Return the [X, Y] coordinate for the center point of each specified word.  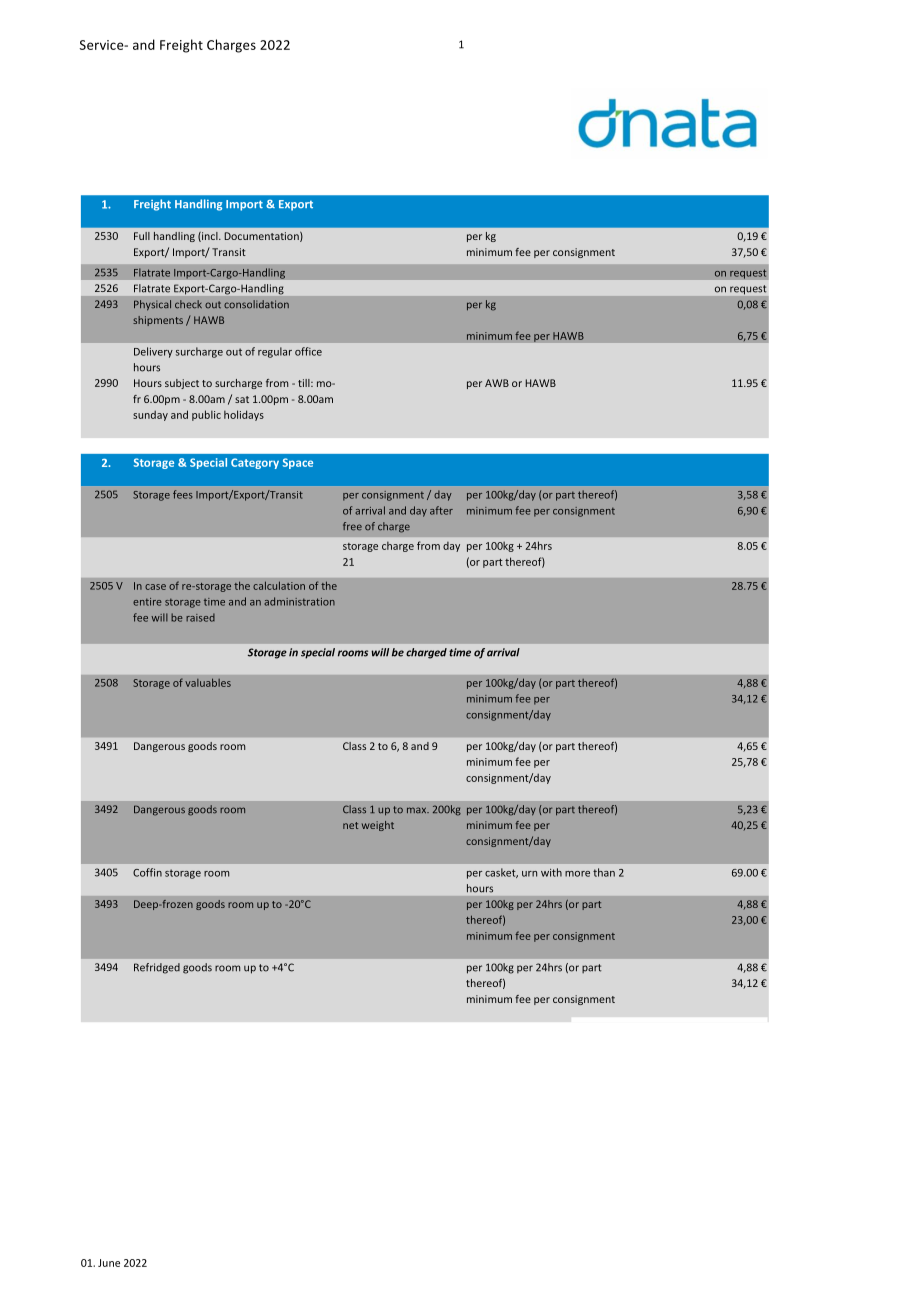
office [308, 351]
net [350, 825]
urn [529, 874]
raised [200, 617]
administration [299, 601]
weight [378, 826]
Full [142, 236]
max [418, 810]
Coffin [147, 872]
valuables [208, 682]
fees [183, 494]
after [441, 510]
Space [298, 463]
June [109, 1263]
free [352, 526]
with [551, 872]
